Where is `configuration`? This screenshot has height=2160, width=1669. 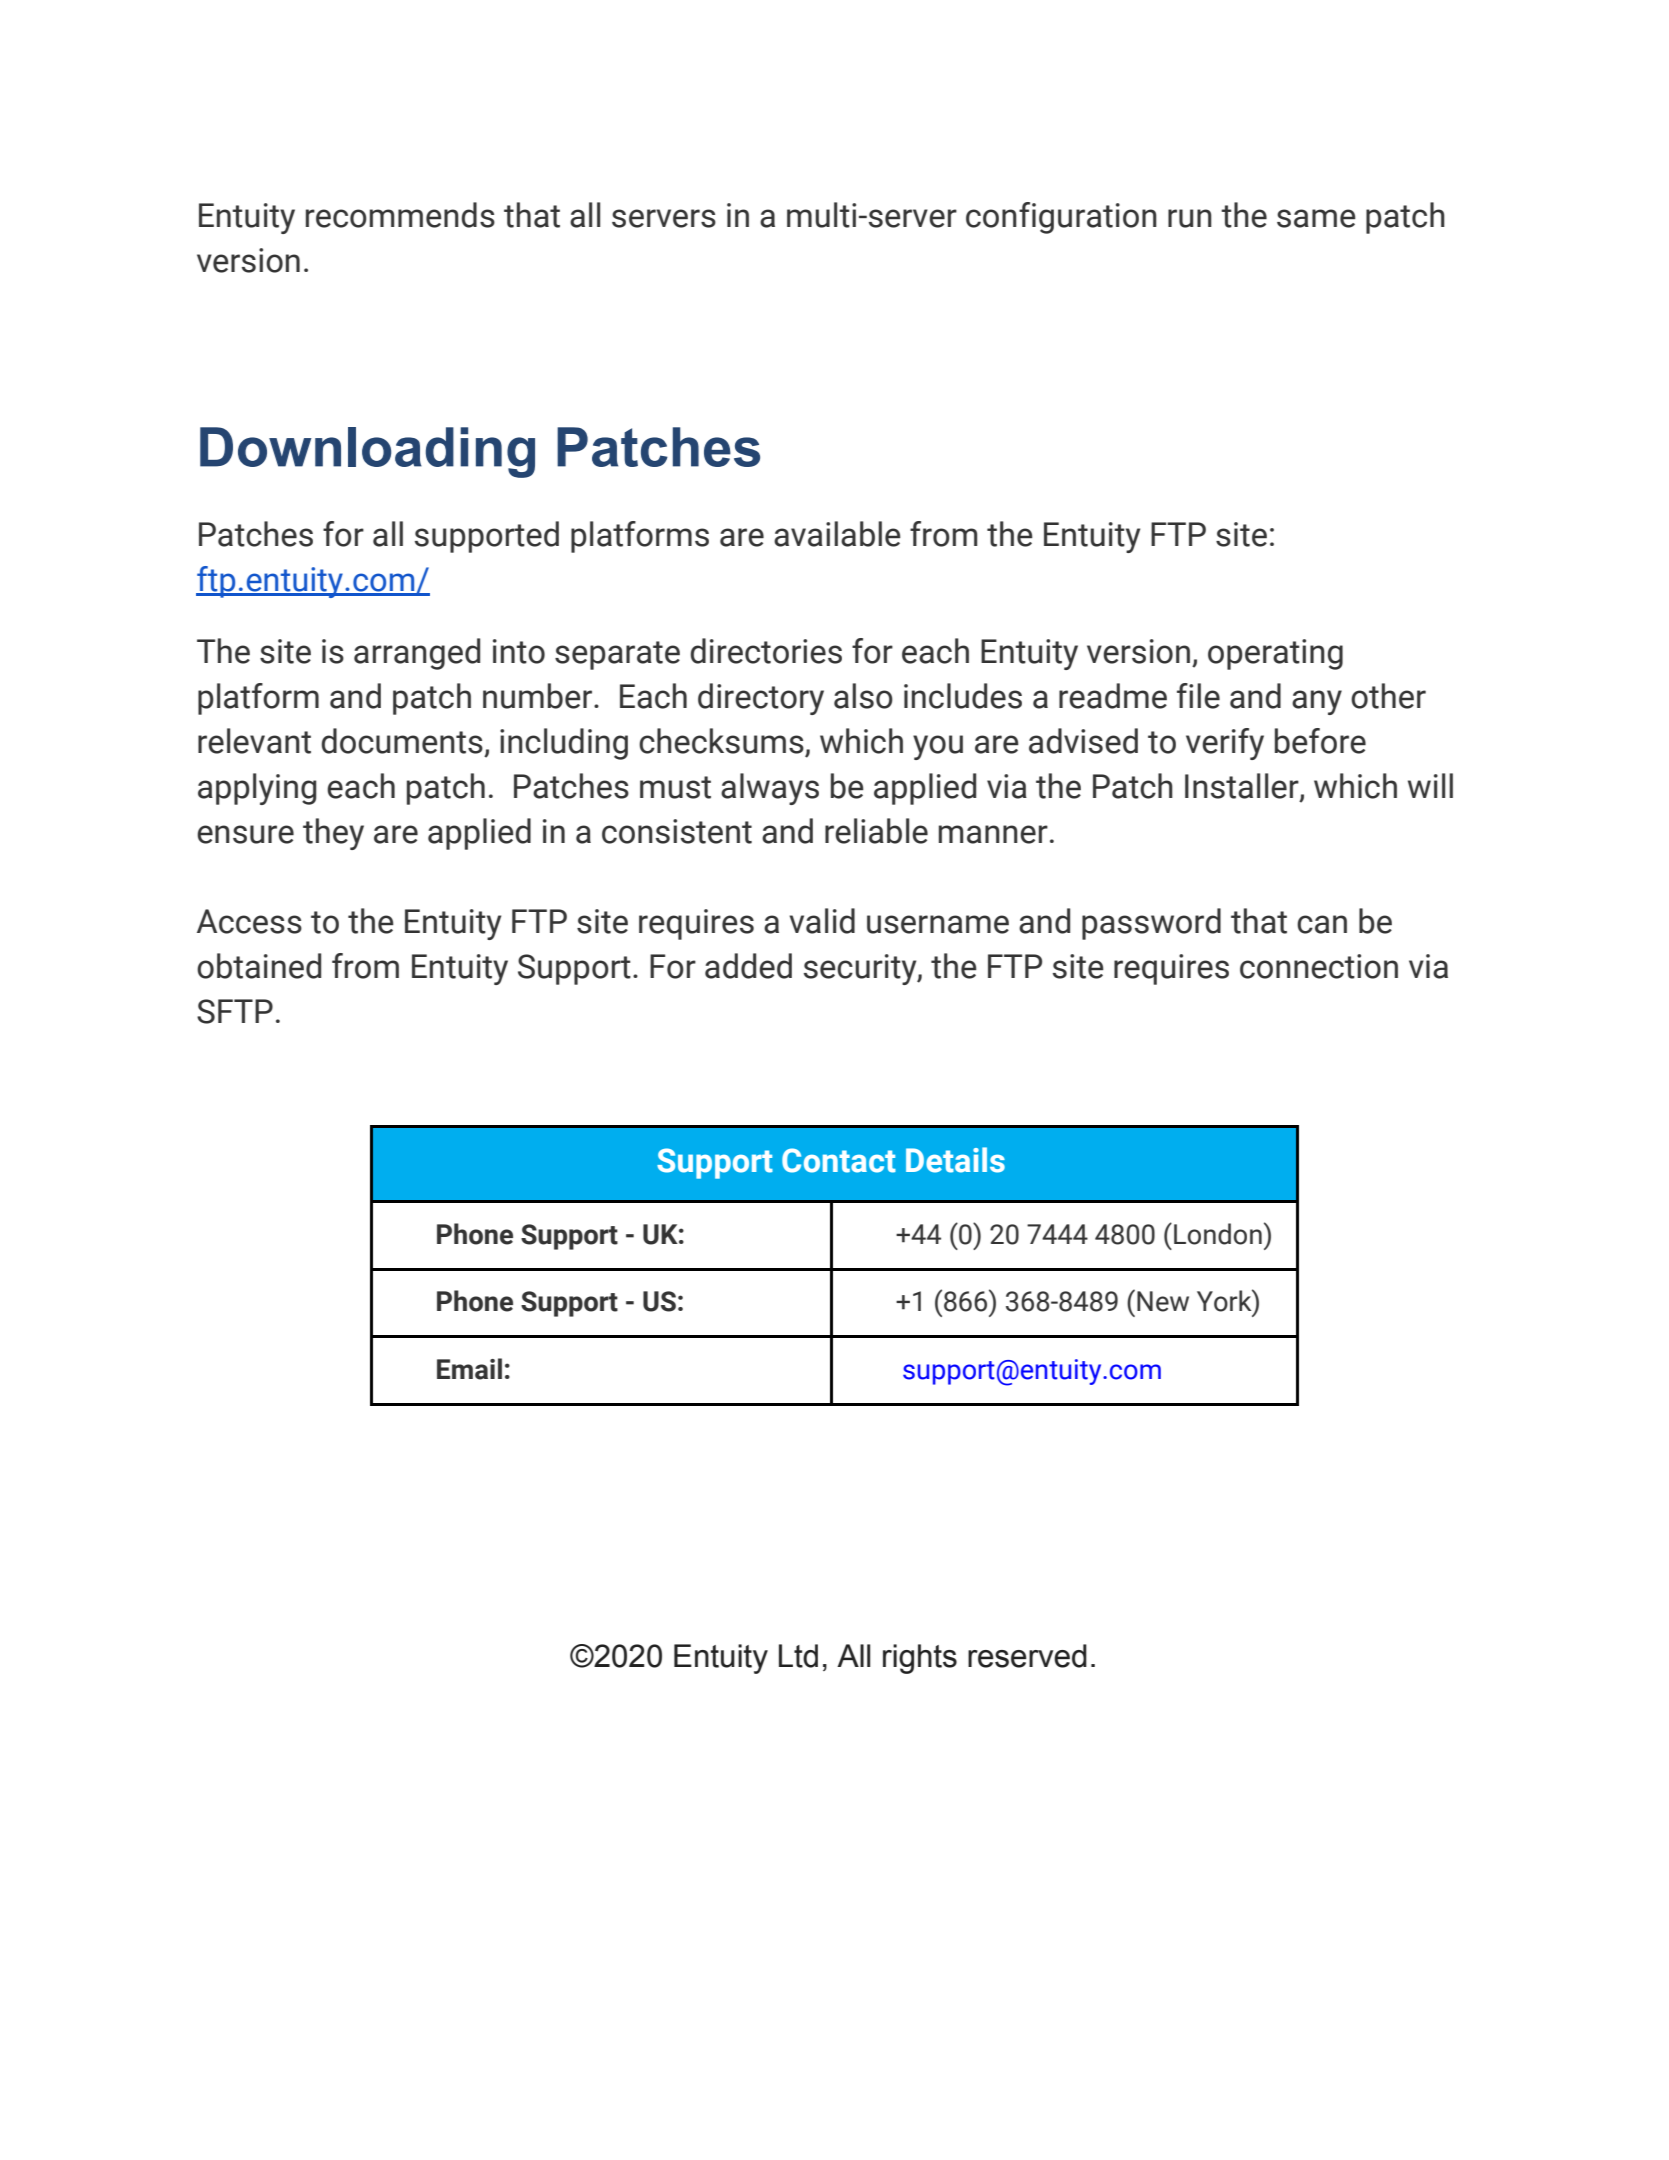
configuration is located at coordinates (1061, 218).
